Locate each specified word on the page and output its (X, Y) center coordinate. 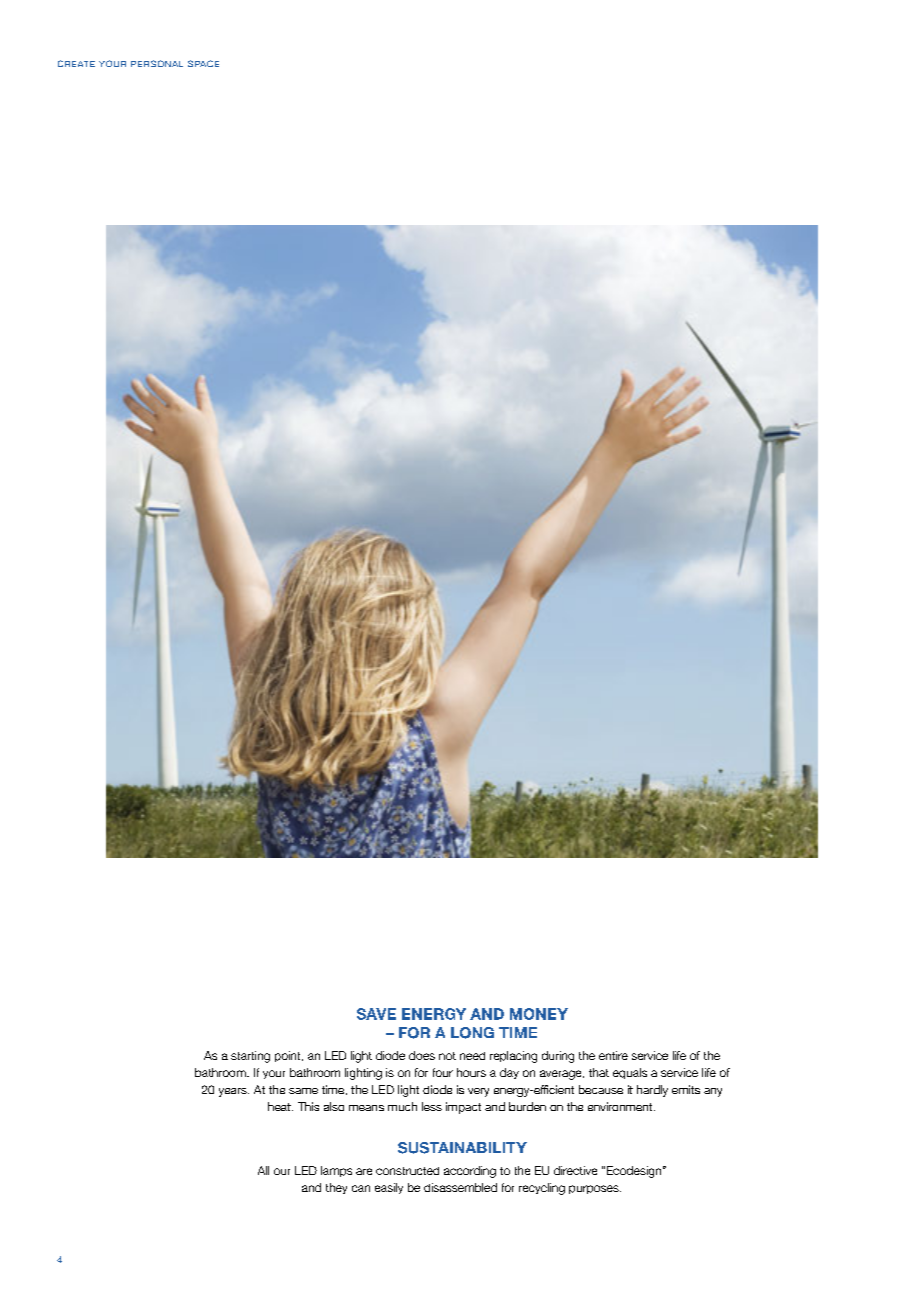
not (447, 1056)
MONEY (539, 1014)
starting (250, 1057)
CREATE (76, 63)
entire (613, 1055)
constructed (407, 1171)
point (289, 1056)
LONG (472, 1033)
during (558, 1057)
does (422, 1055)
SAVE (376, 1014)
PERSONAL (157, 63)
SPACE (203, 63)
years (234, 1092)
